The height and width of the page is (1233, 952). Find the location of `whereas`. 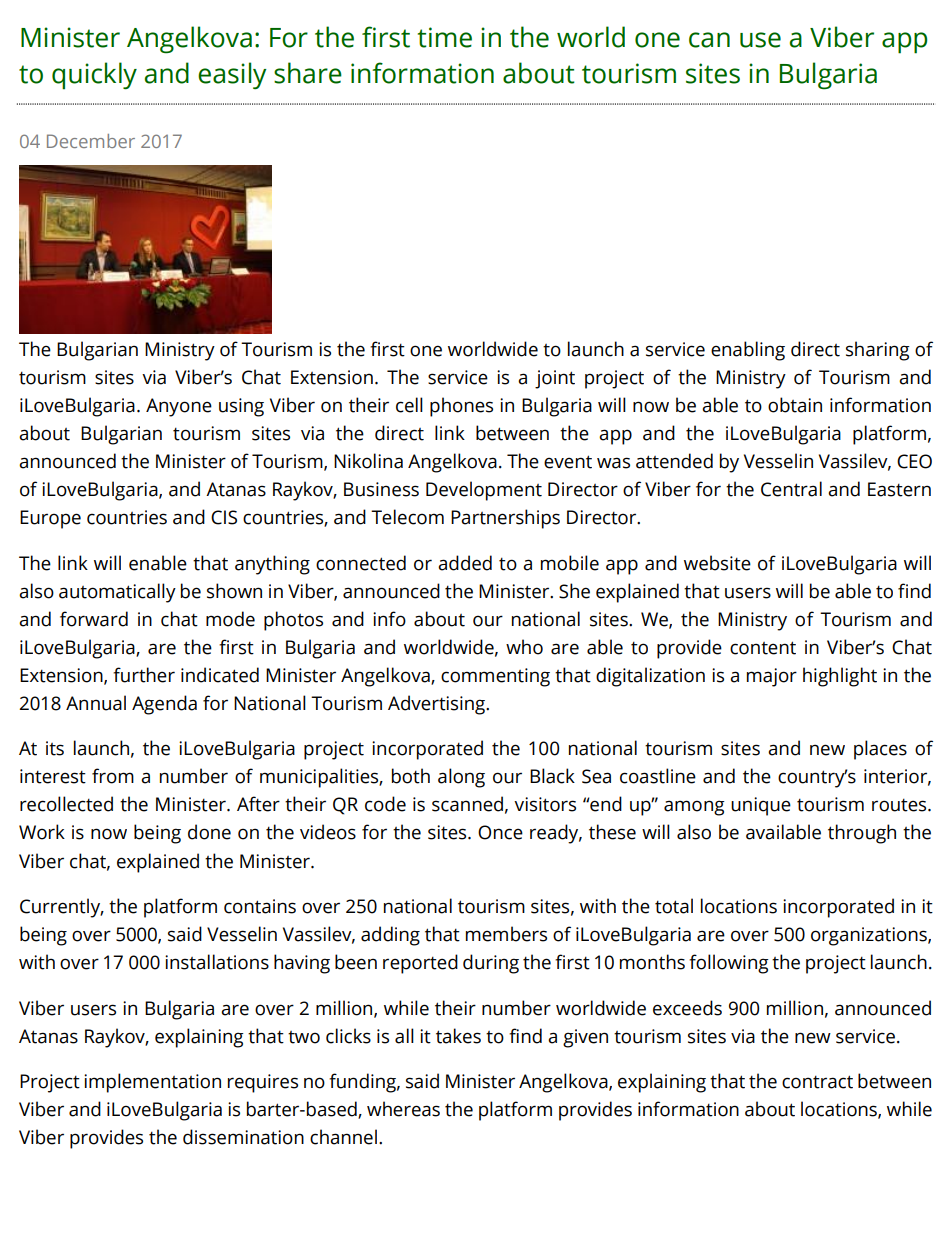

whereas is located at coordinates (403, 1109).
